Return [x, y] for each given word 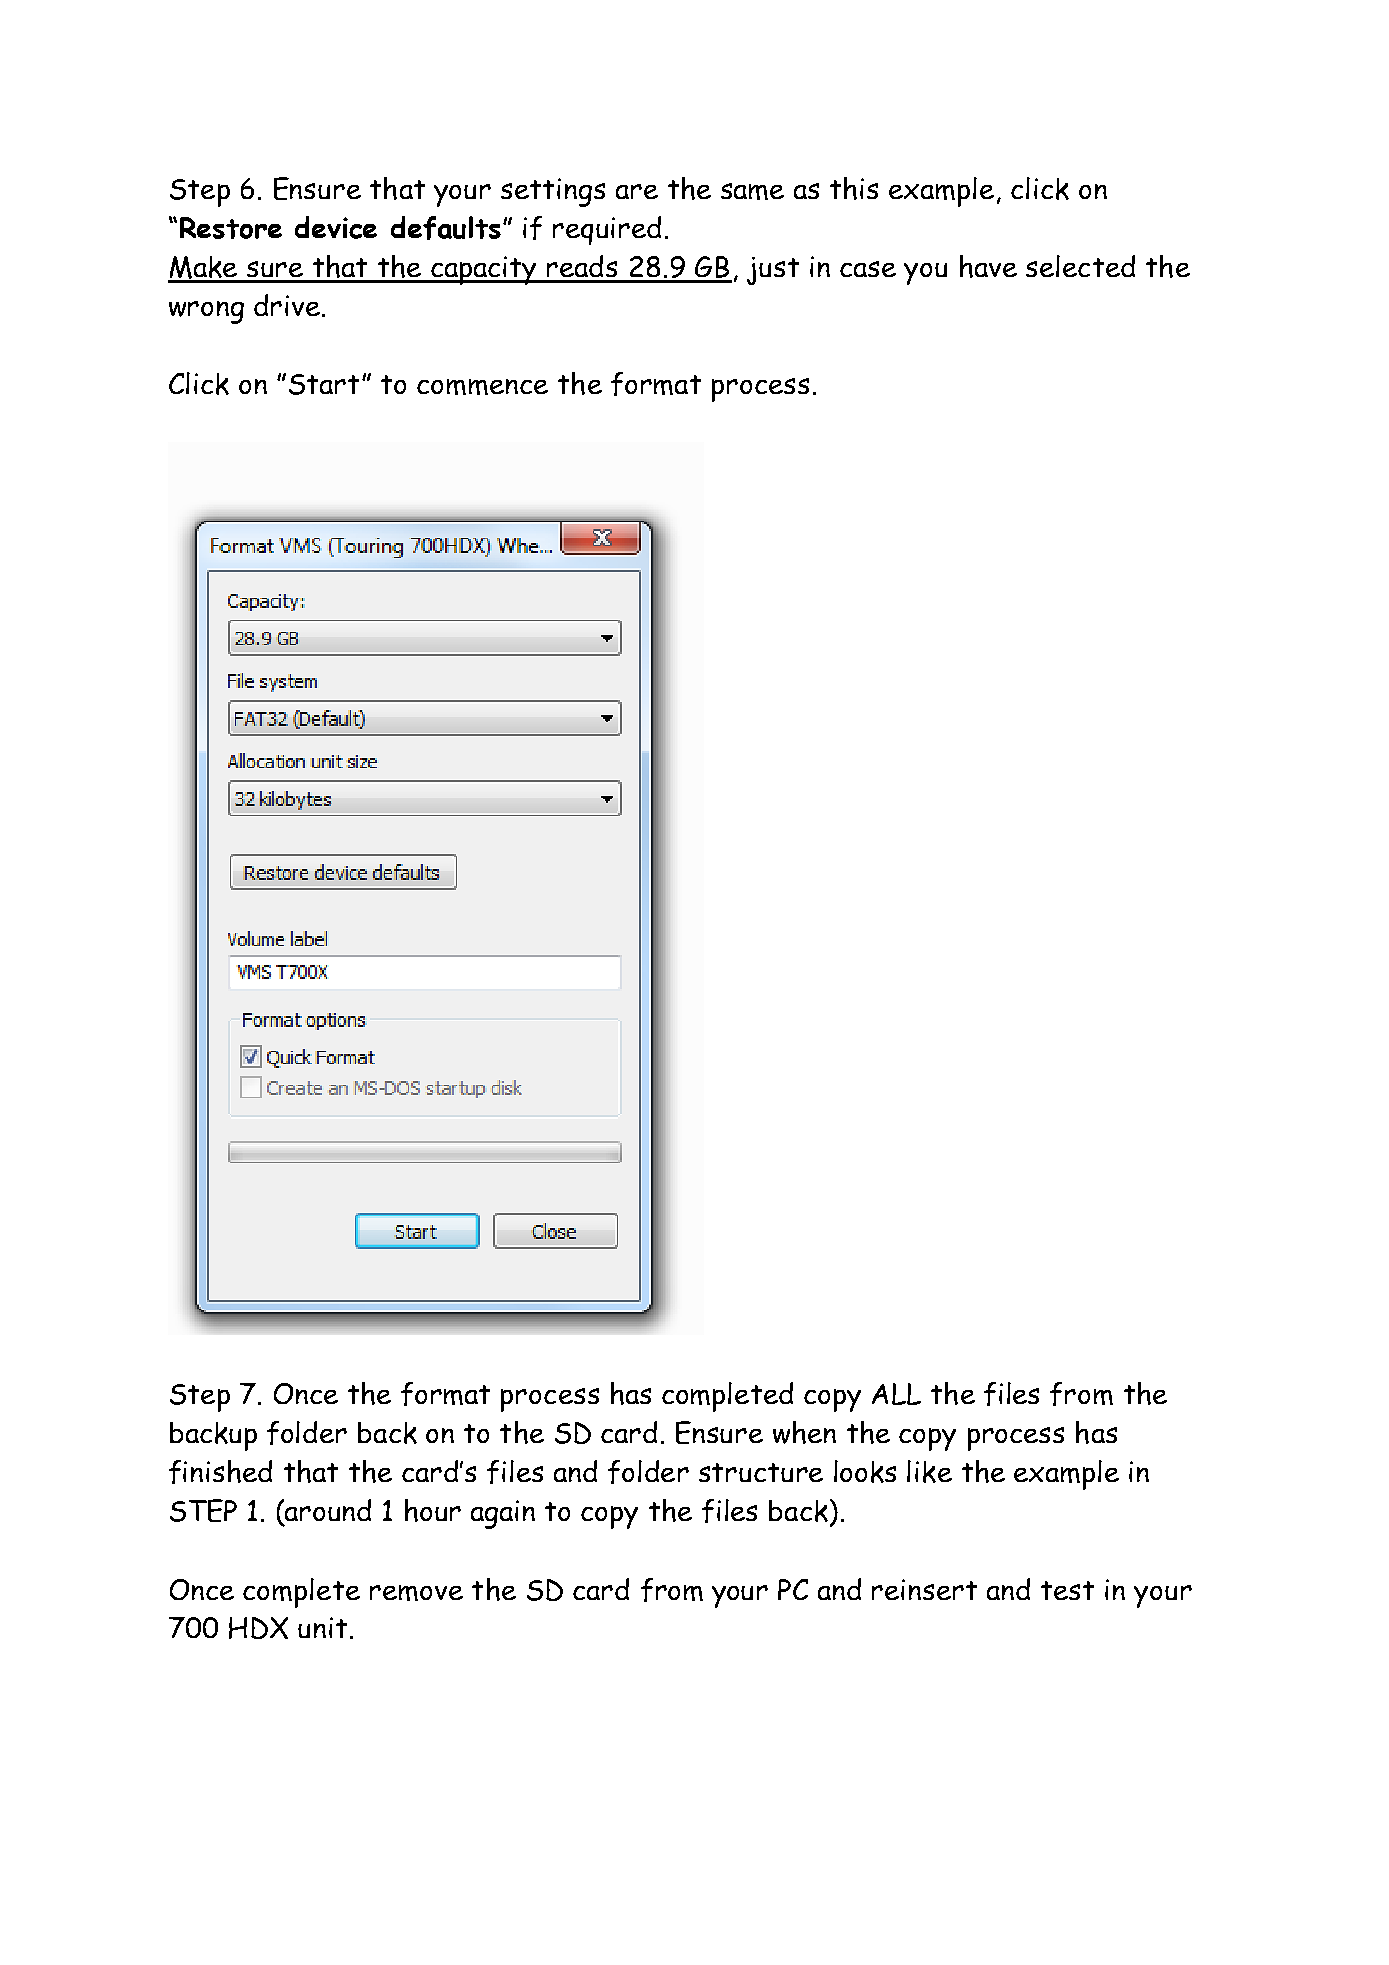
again [503, 1514]
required [607, 230]
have [988, 266]
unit [322, 1627]
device [336, 227]
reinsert [924, 1589]
